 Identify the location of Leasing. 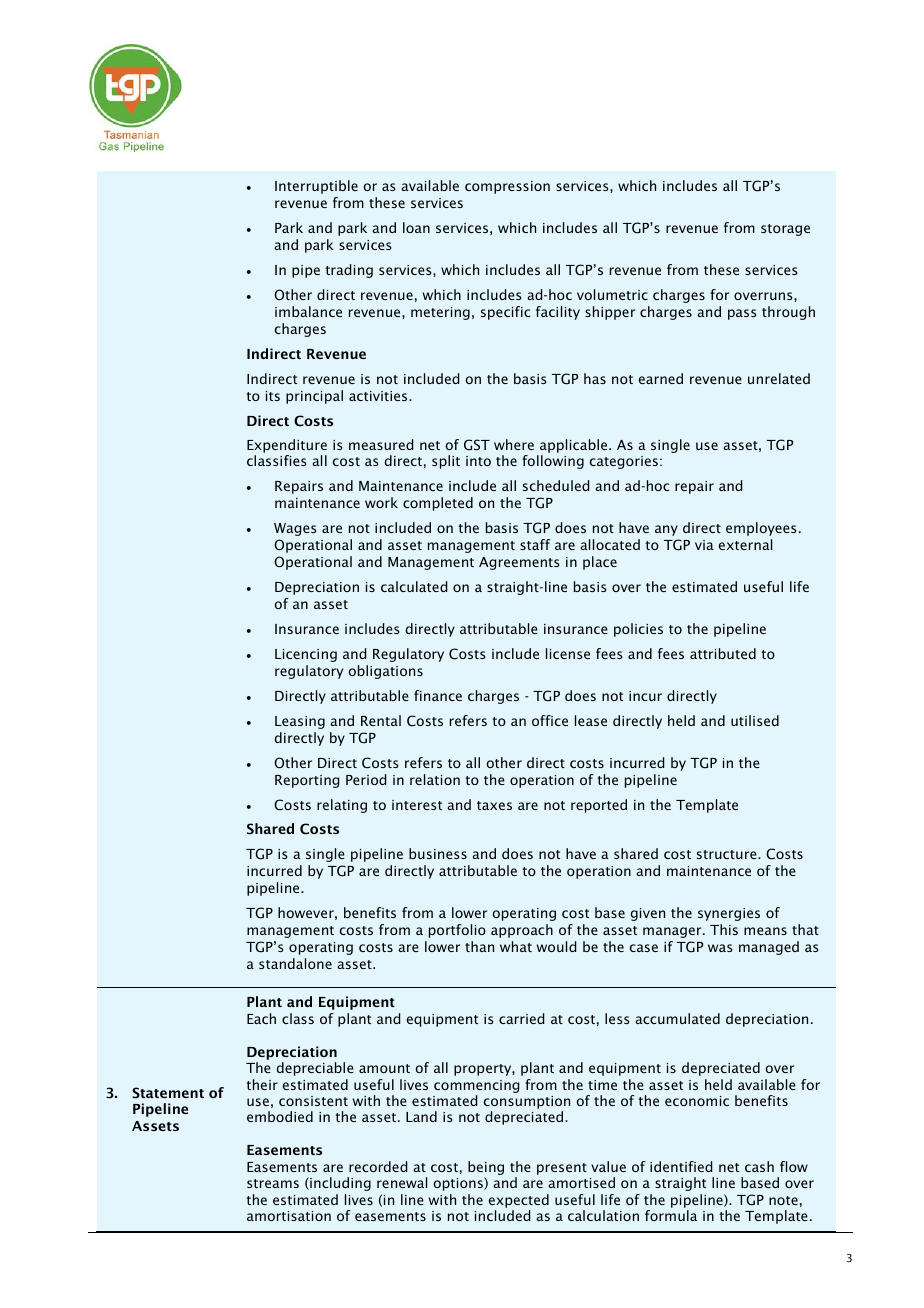
(300, 722).
